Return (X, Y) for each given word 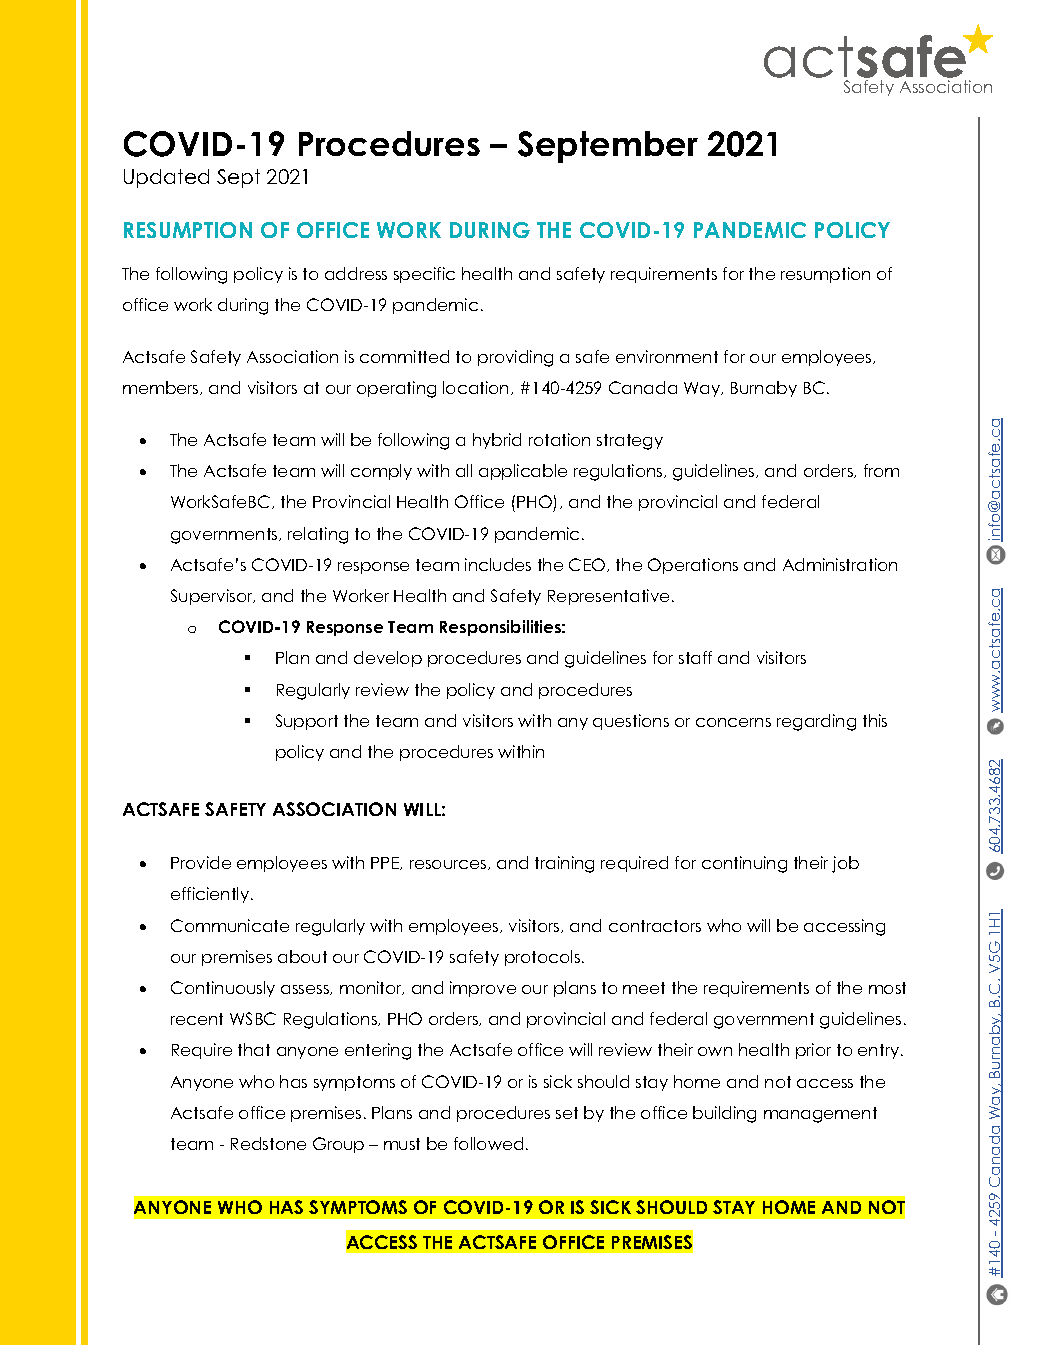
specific (424, 275)
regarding (816, 722)
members (162, 388)
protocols (544, 958)
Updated (166, 178)
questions (631, 722)
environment (667, 356)
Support (307, 722)
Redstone (268, 1143)
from (881, 470)
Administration (840, 564)
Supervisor (213, 597)
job (845, 864)
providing (515, 358)
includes (498, 564)
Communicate (230, 925)
